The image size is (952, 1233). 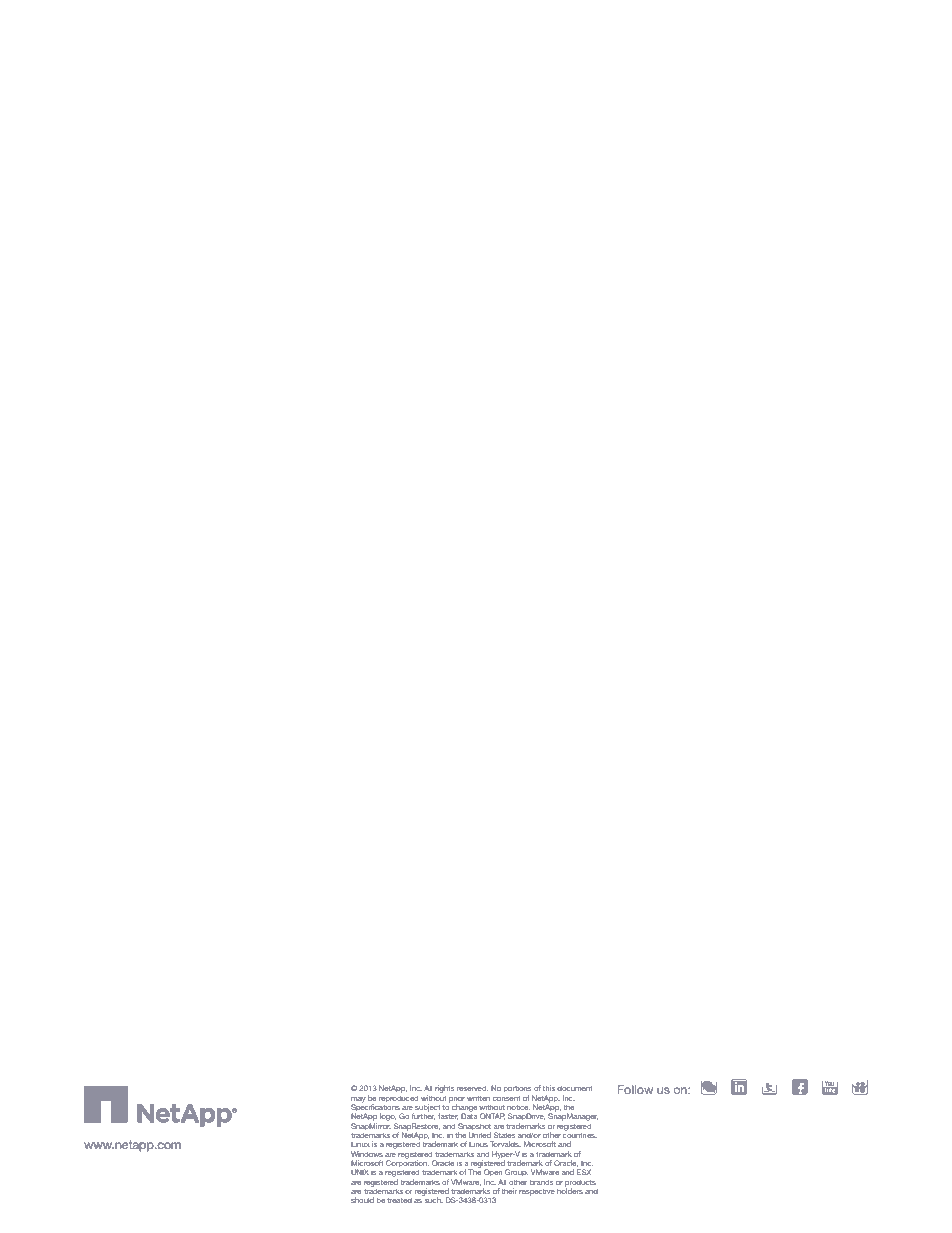 What do you see at coordinates (517, 1088) in the screenshot?
I see `portions` at bounding box center [517, 1088].
